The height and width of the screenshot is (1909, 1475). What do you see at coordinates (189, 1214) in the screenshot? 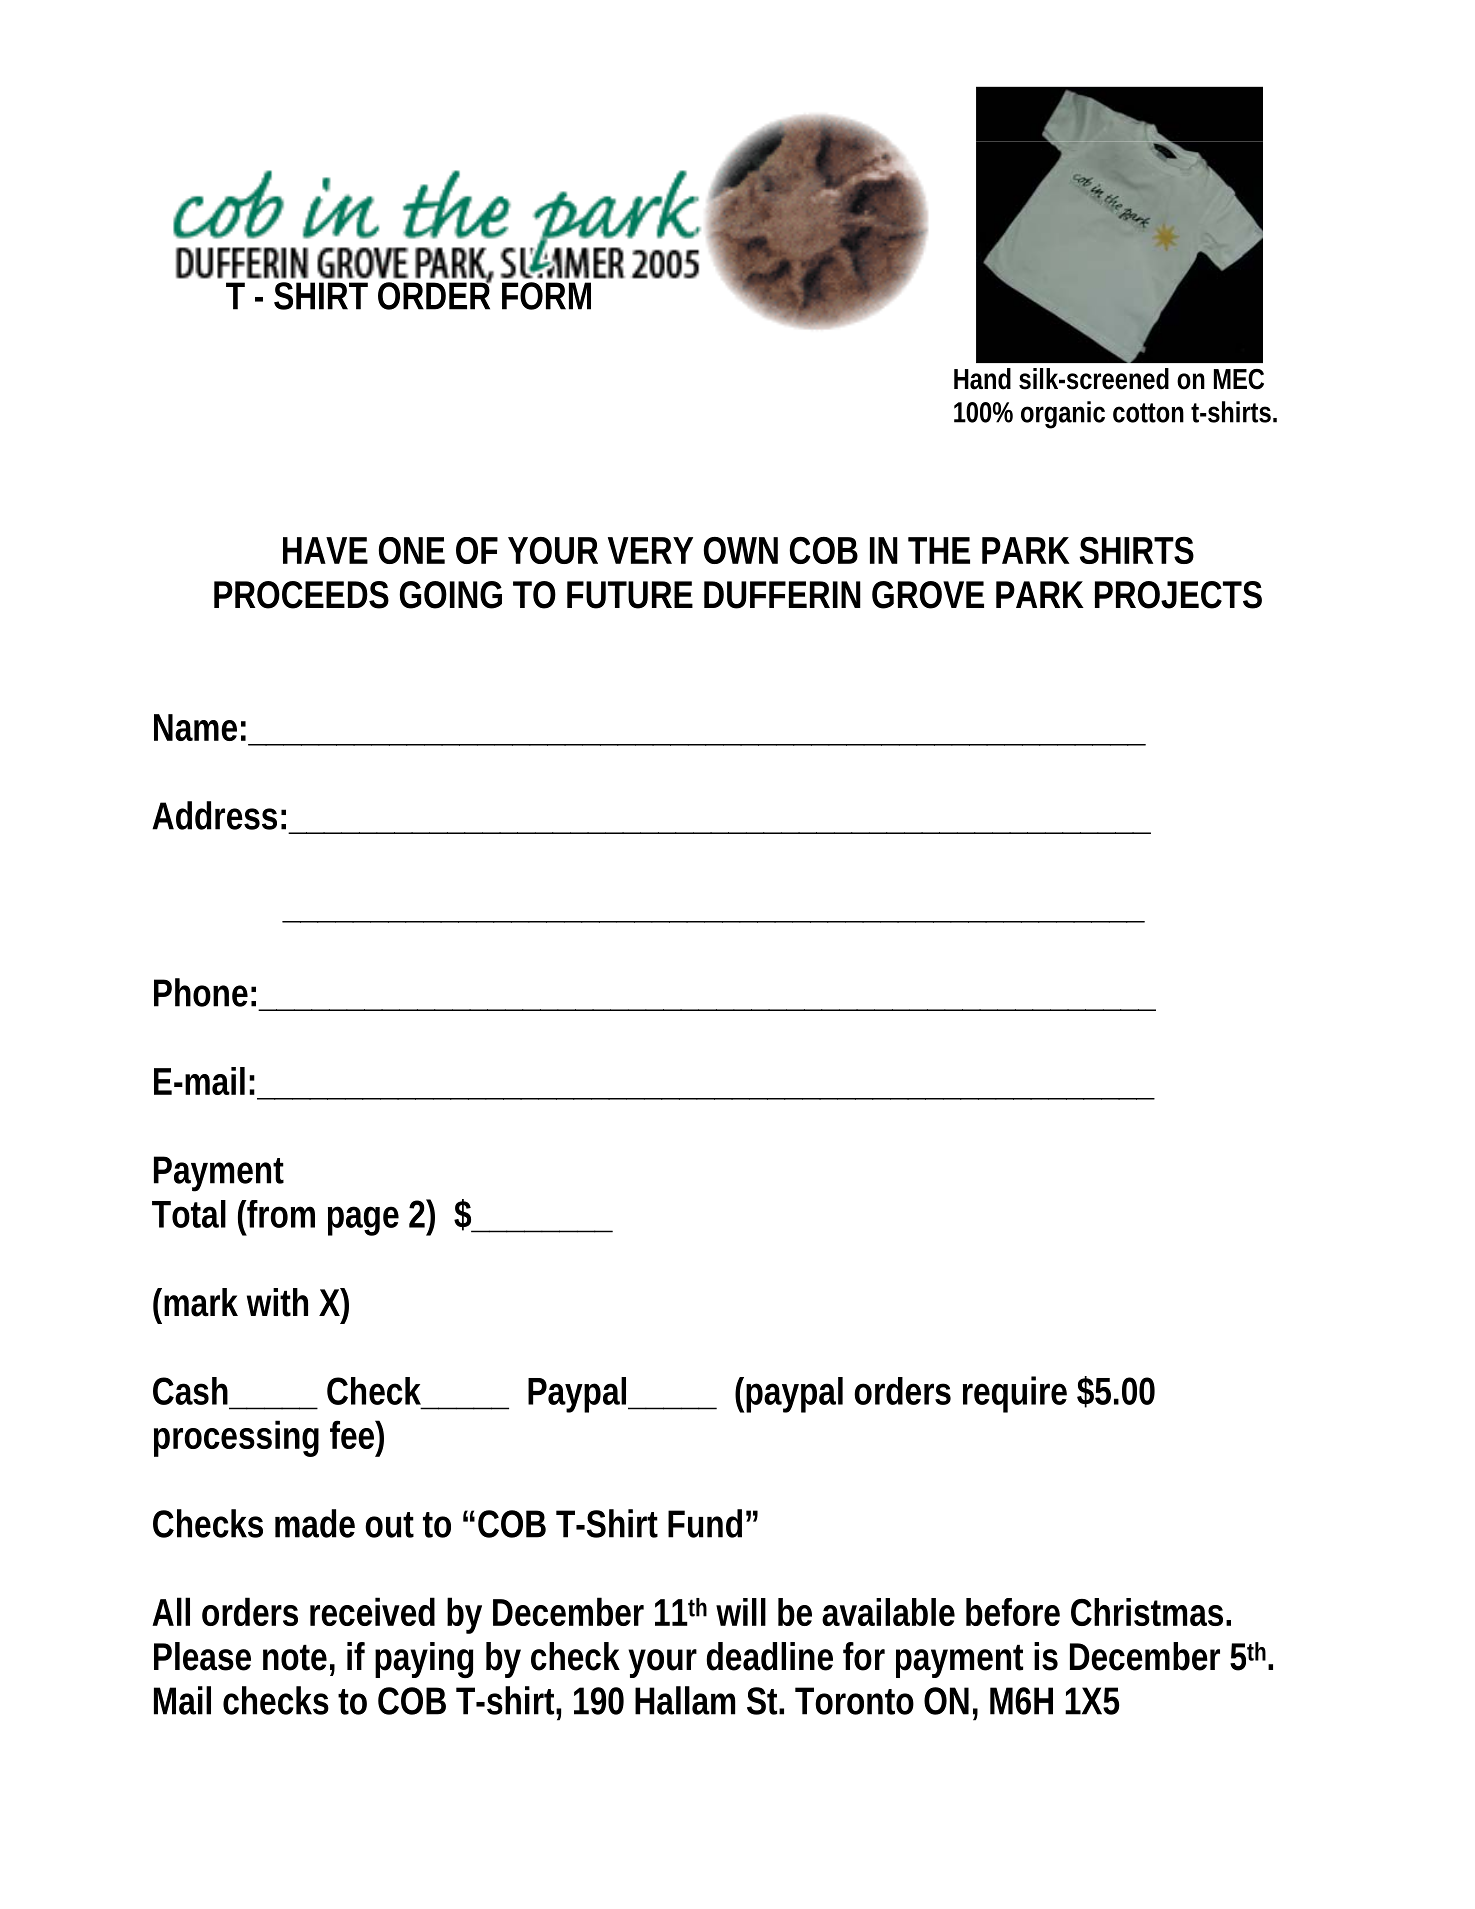
I see `Total` at bounding box center [189, 1214].
